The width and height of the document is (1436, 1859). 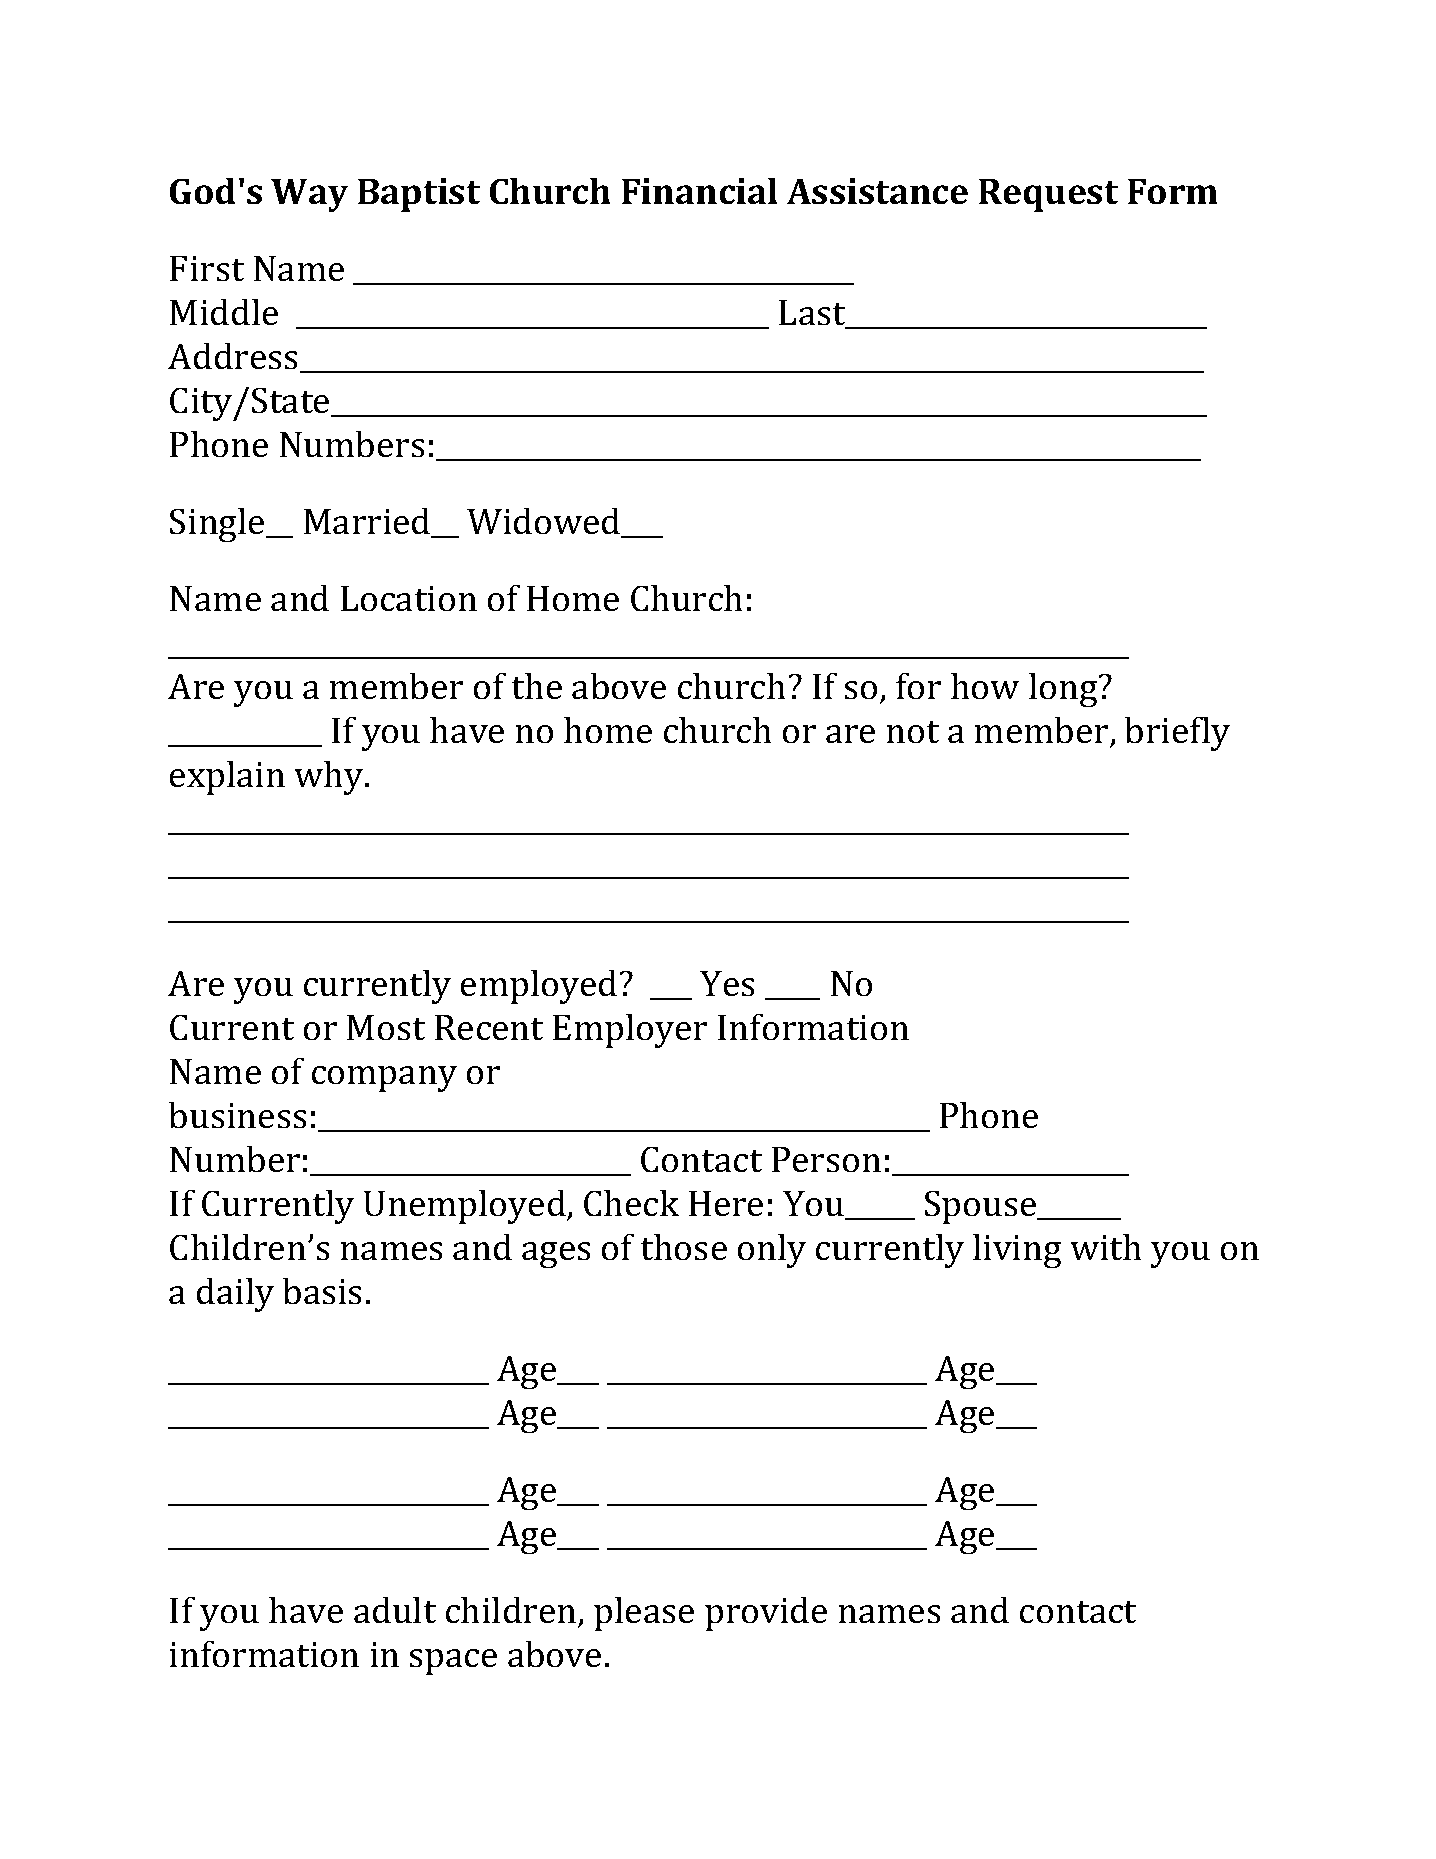 What do you see at coordinates (644, 1614) in the document?
I see `please` at bounding box center [644, 1614].
